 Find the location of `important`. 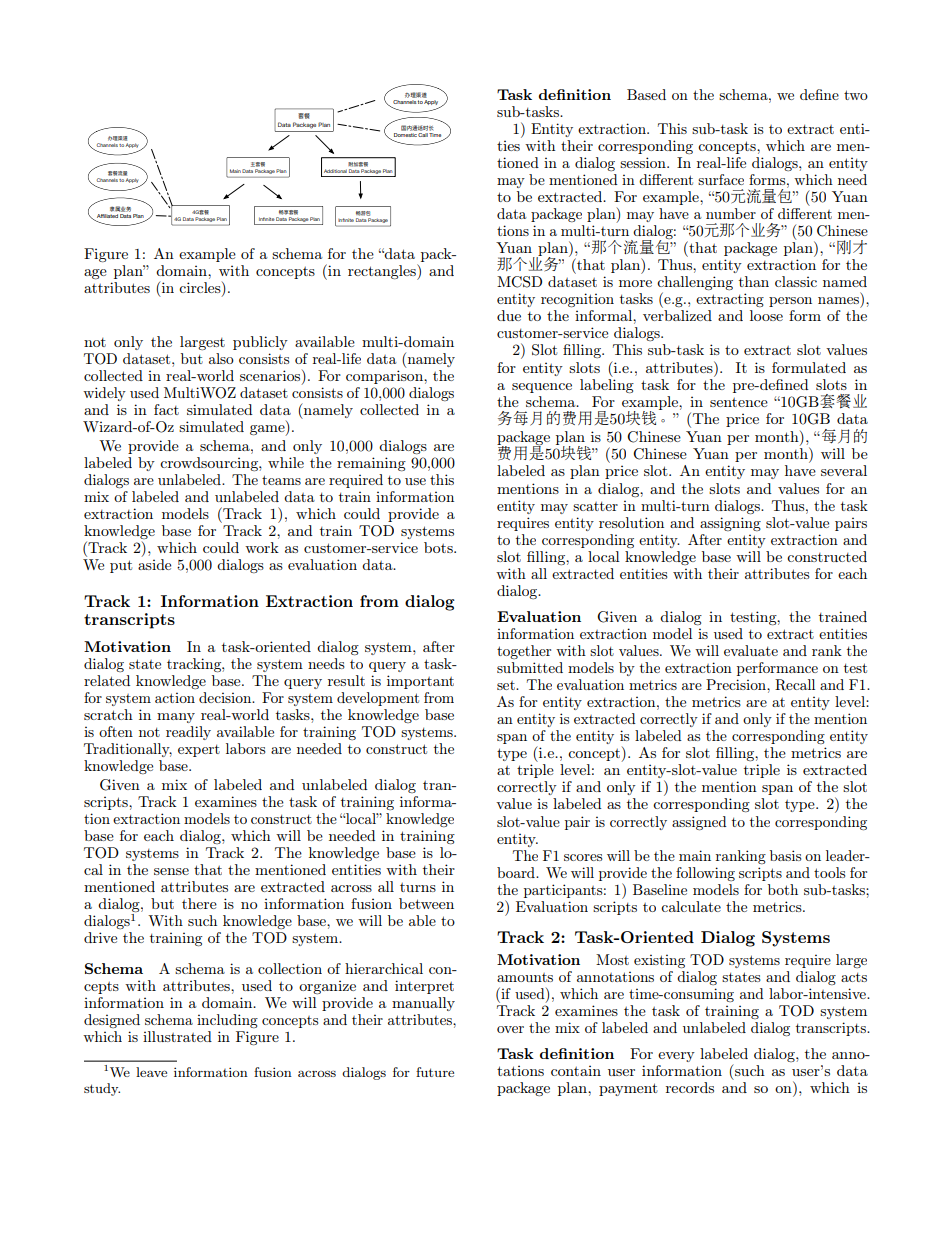

important is located at coordinates (420, 682).
